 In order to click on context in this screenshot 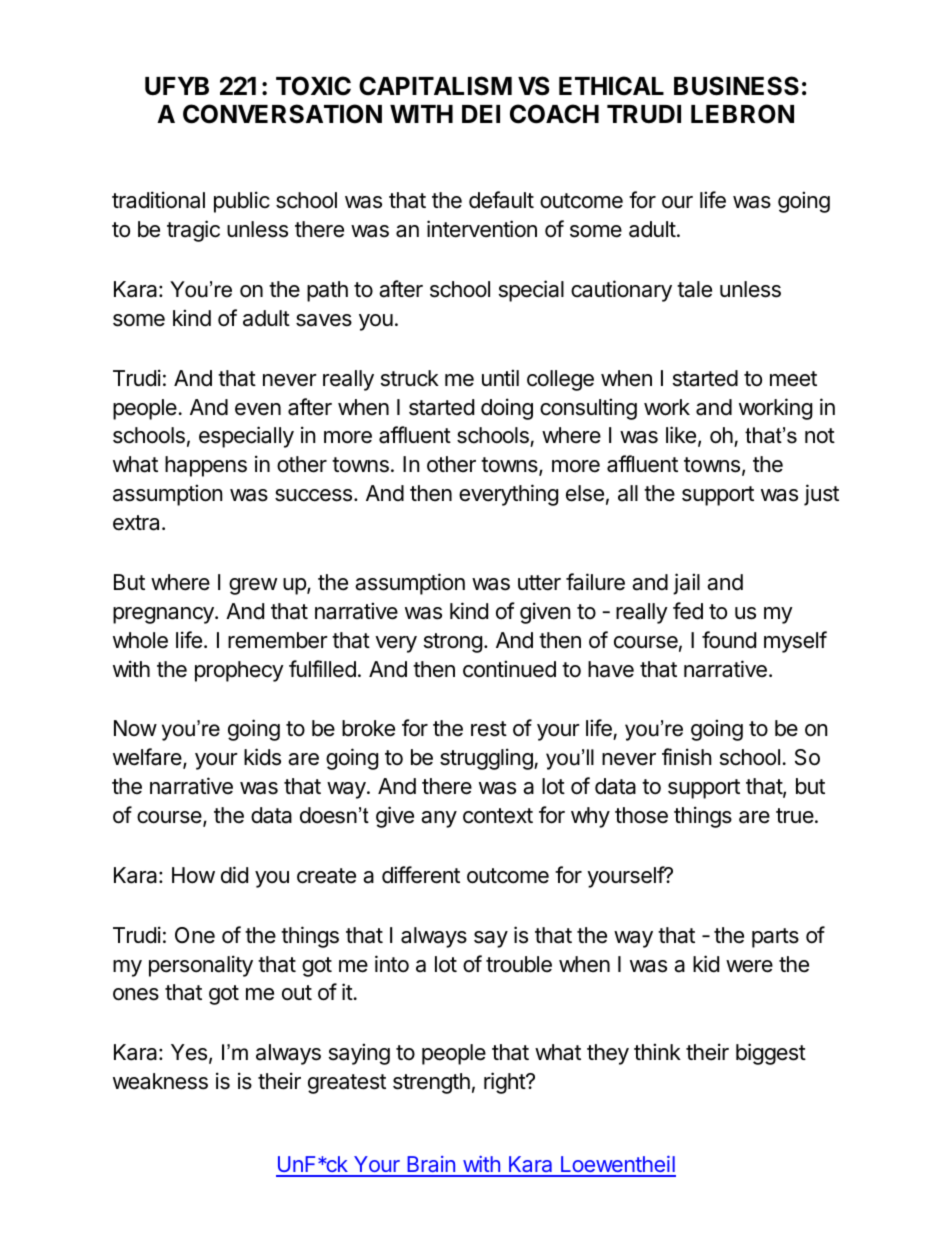, I will do `click(498, 816)`.
